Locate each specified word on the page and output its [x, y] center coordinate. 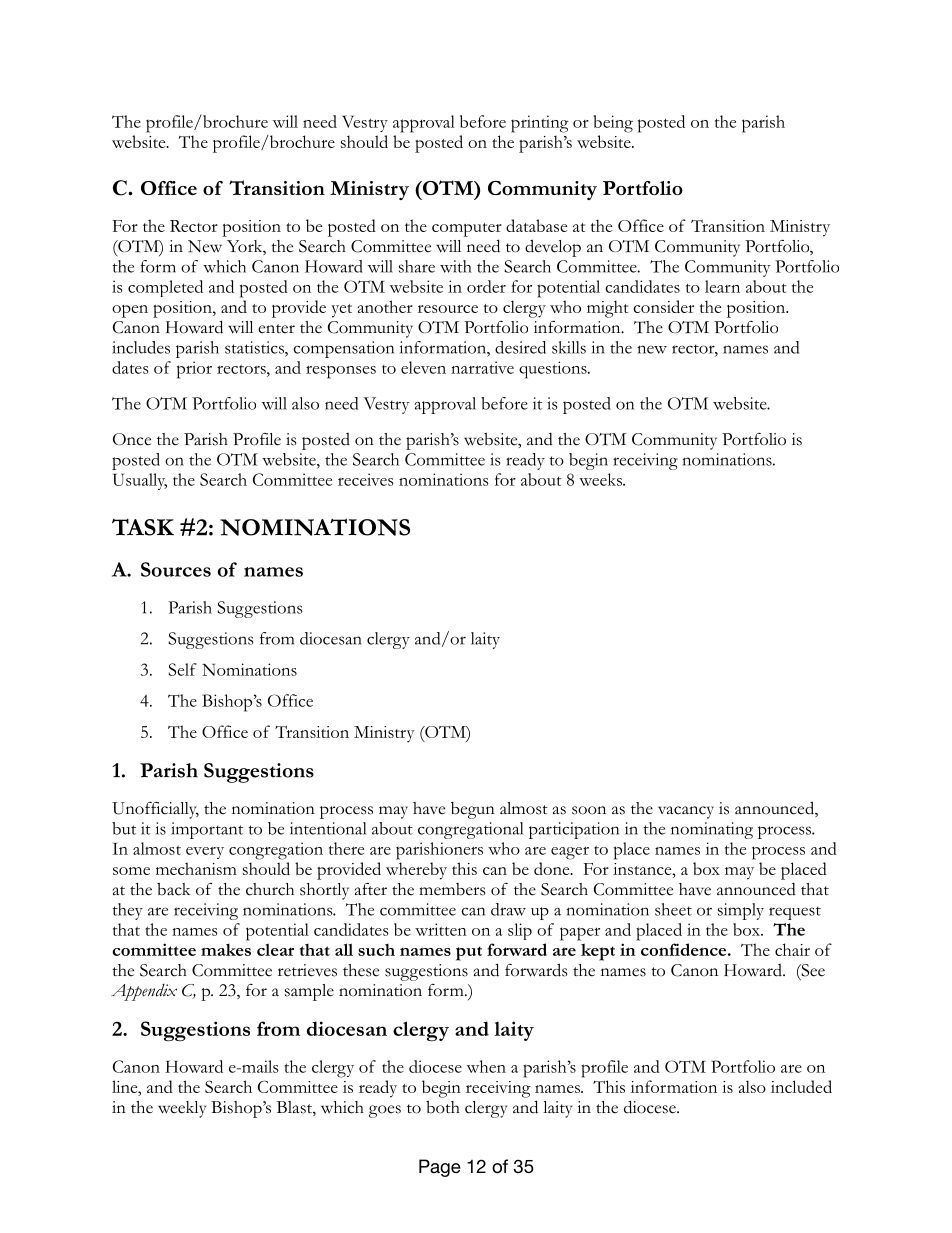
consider [663, 306]
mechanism [196, 868]
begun [473, 810]
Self [182, 669]
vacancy [686, 812]
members [452, 889]
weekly [182, 1109]
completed [165, 288]
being [613, 124]
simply [741, 911]
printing [540, 124]
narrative [482, 367]
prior [194, 370]
